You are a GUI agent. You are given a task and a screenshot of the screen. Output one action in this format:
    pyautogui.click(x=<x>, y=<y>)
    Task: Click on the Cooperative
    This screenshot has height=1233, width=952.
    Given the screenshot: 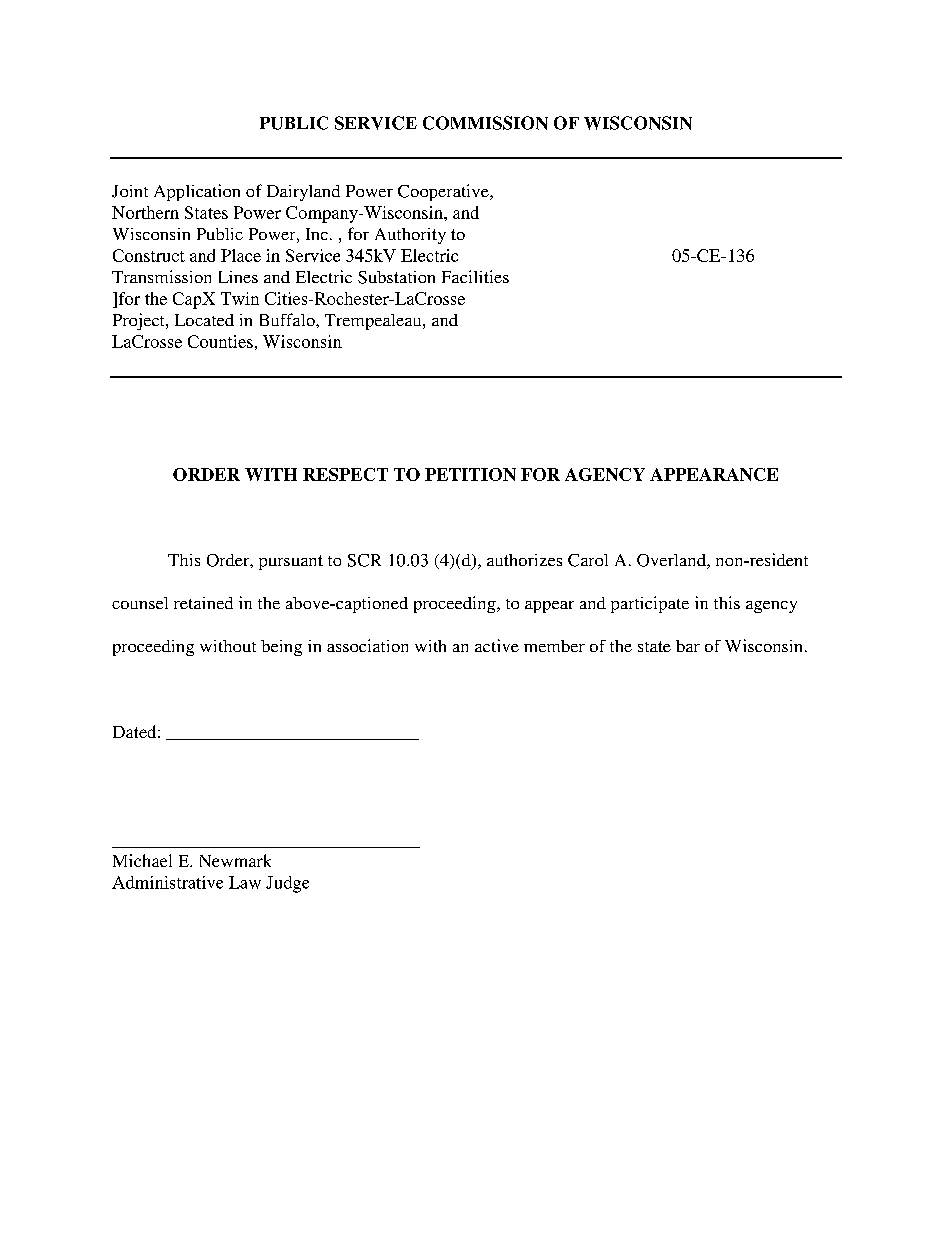 What is the action you would take?
    pyautogui.click(x=444, y=192)
